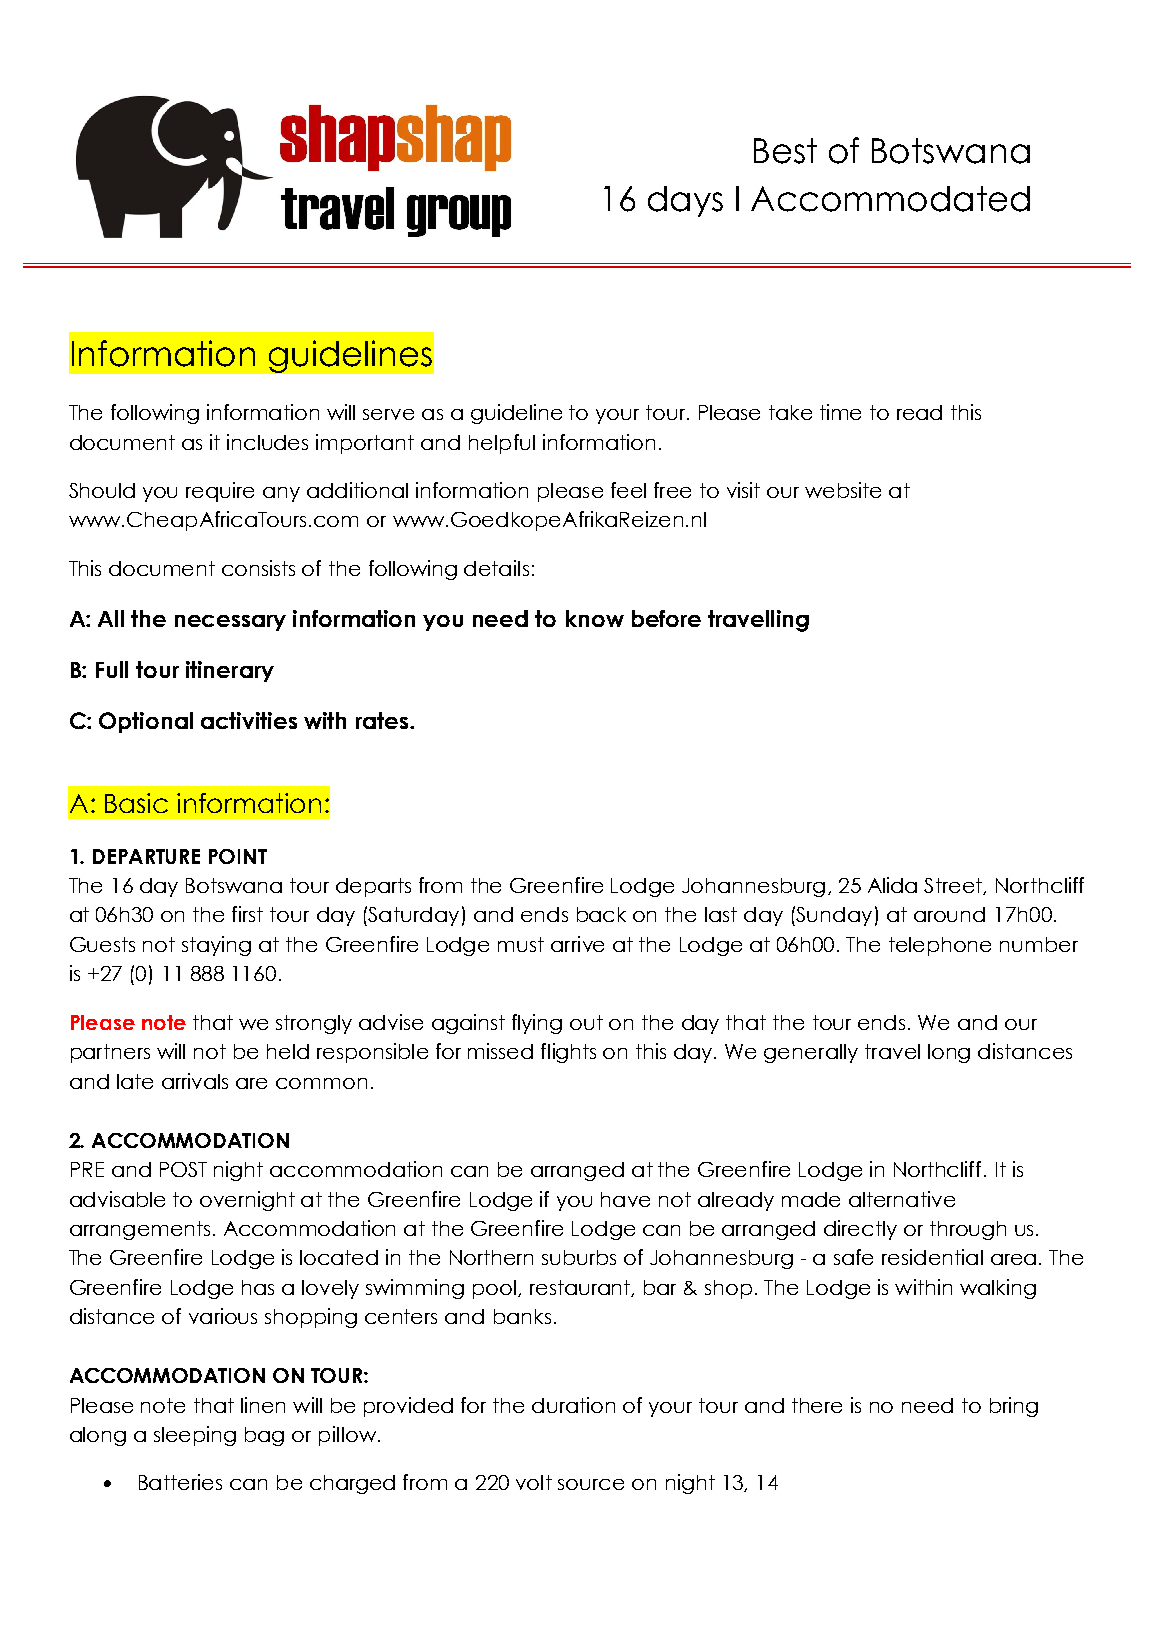 This screenshot has width=1161, height=1642. I want to click on duration, so click(573, 1405).
